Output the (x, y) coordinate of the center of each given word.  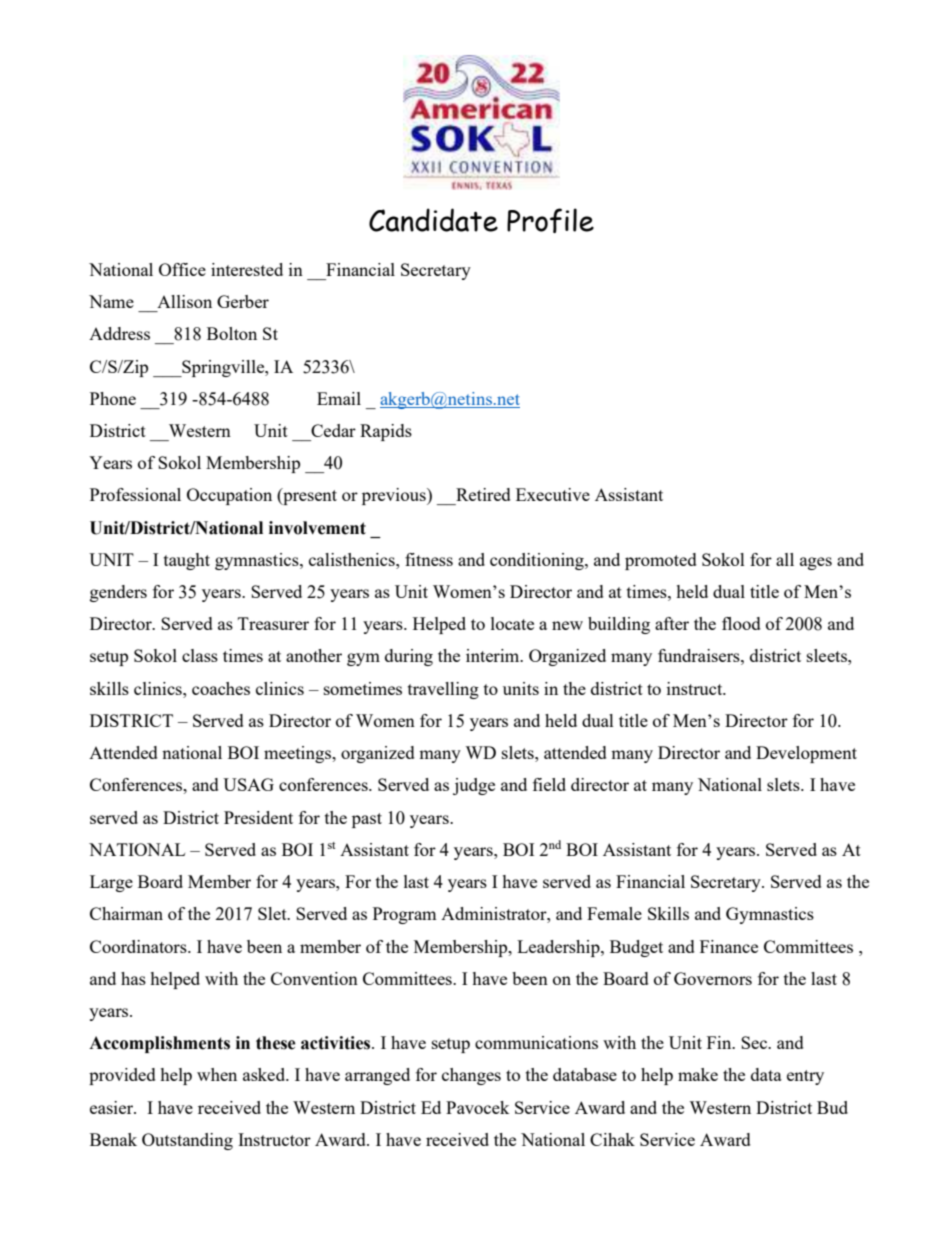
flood (741, 623)
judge (474, 786)
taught (187, 561)
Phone (113, 398)
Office (182, 269)
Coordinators (139, 946)
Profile (550, 220)
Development (806, 754)
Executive (553, 494)
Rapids (386, 432)
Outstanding (187, 1141)
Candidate (433, 220)
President (258, 817)
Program (404, 915)
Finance (729, 946)
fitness (429, 559)
